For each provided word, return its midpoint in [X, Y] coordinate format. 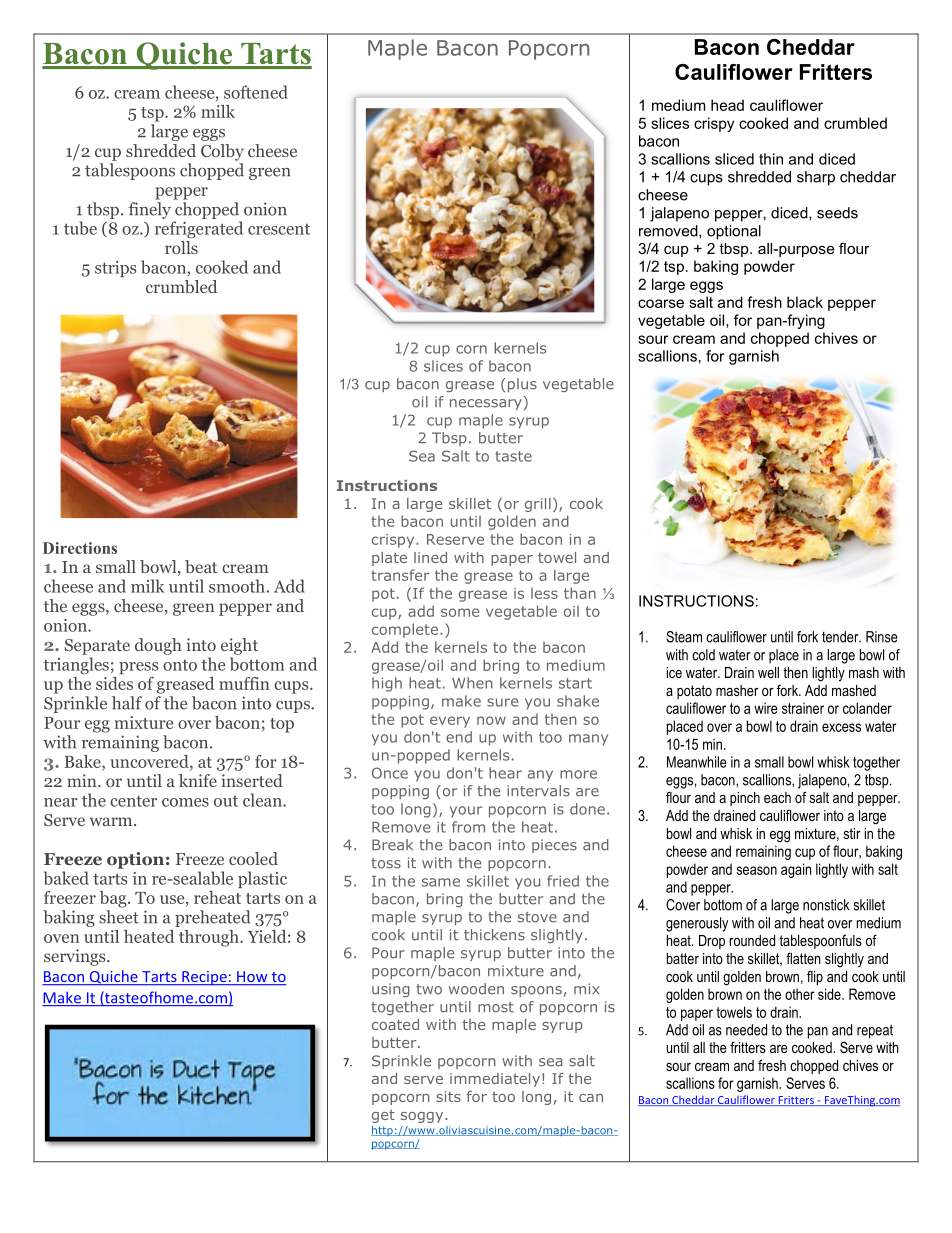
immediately [495, 1080]
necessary [486, 404]
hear [505, 773]
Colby [222, 152]
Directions [80, 548]
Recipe [204, 978]
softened [256, 92]
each [777, 797]
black [805, 302]
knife [198, 780]
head [727, 105]
